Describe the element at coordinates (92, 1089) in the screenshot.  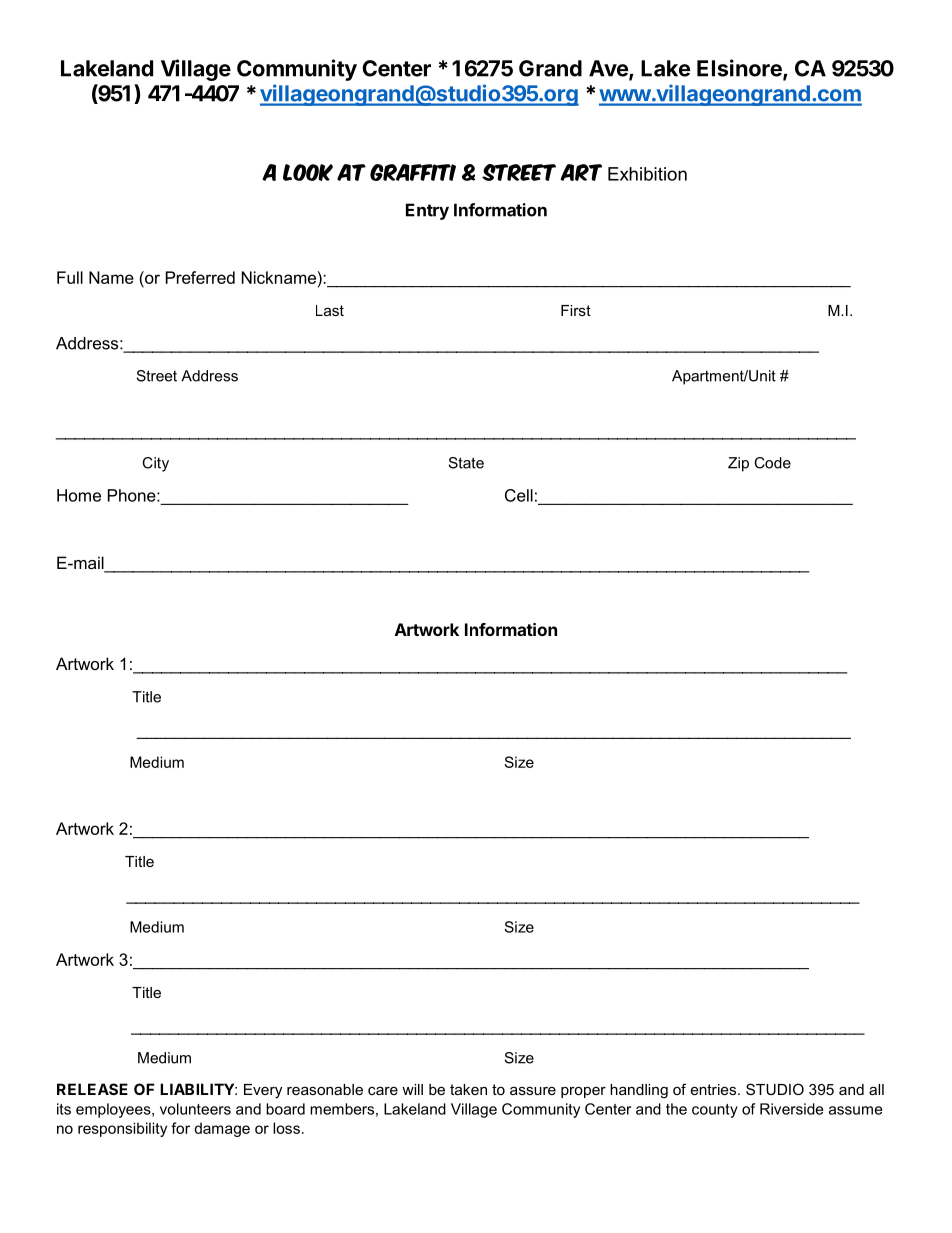
I see `RELEASE` at that location.
